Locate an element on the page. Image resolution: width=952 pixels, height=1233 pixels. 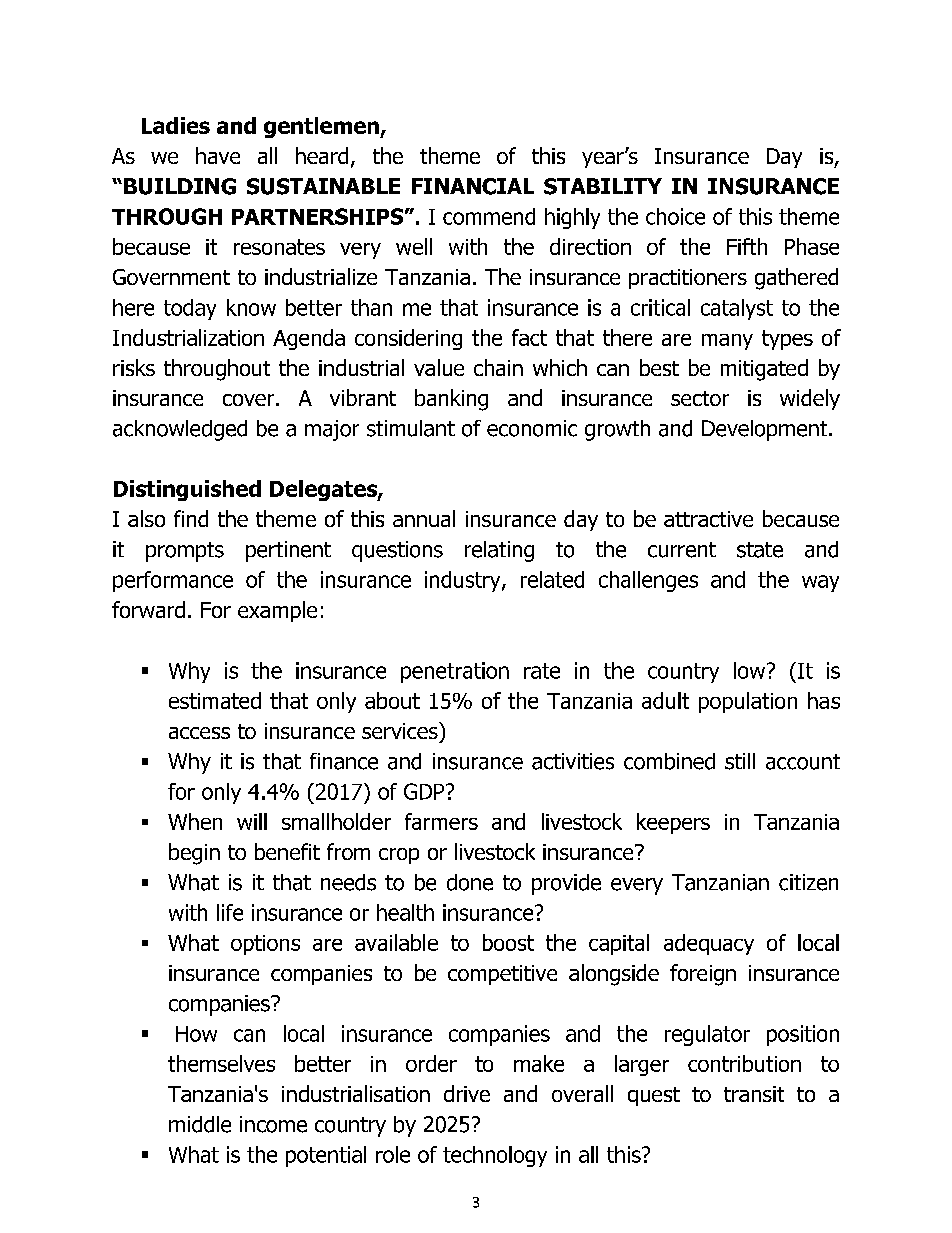
have is located at coordinates (218, 155).
